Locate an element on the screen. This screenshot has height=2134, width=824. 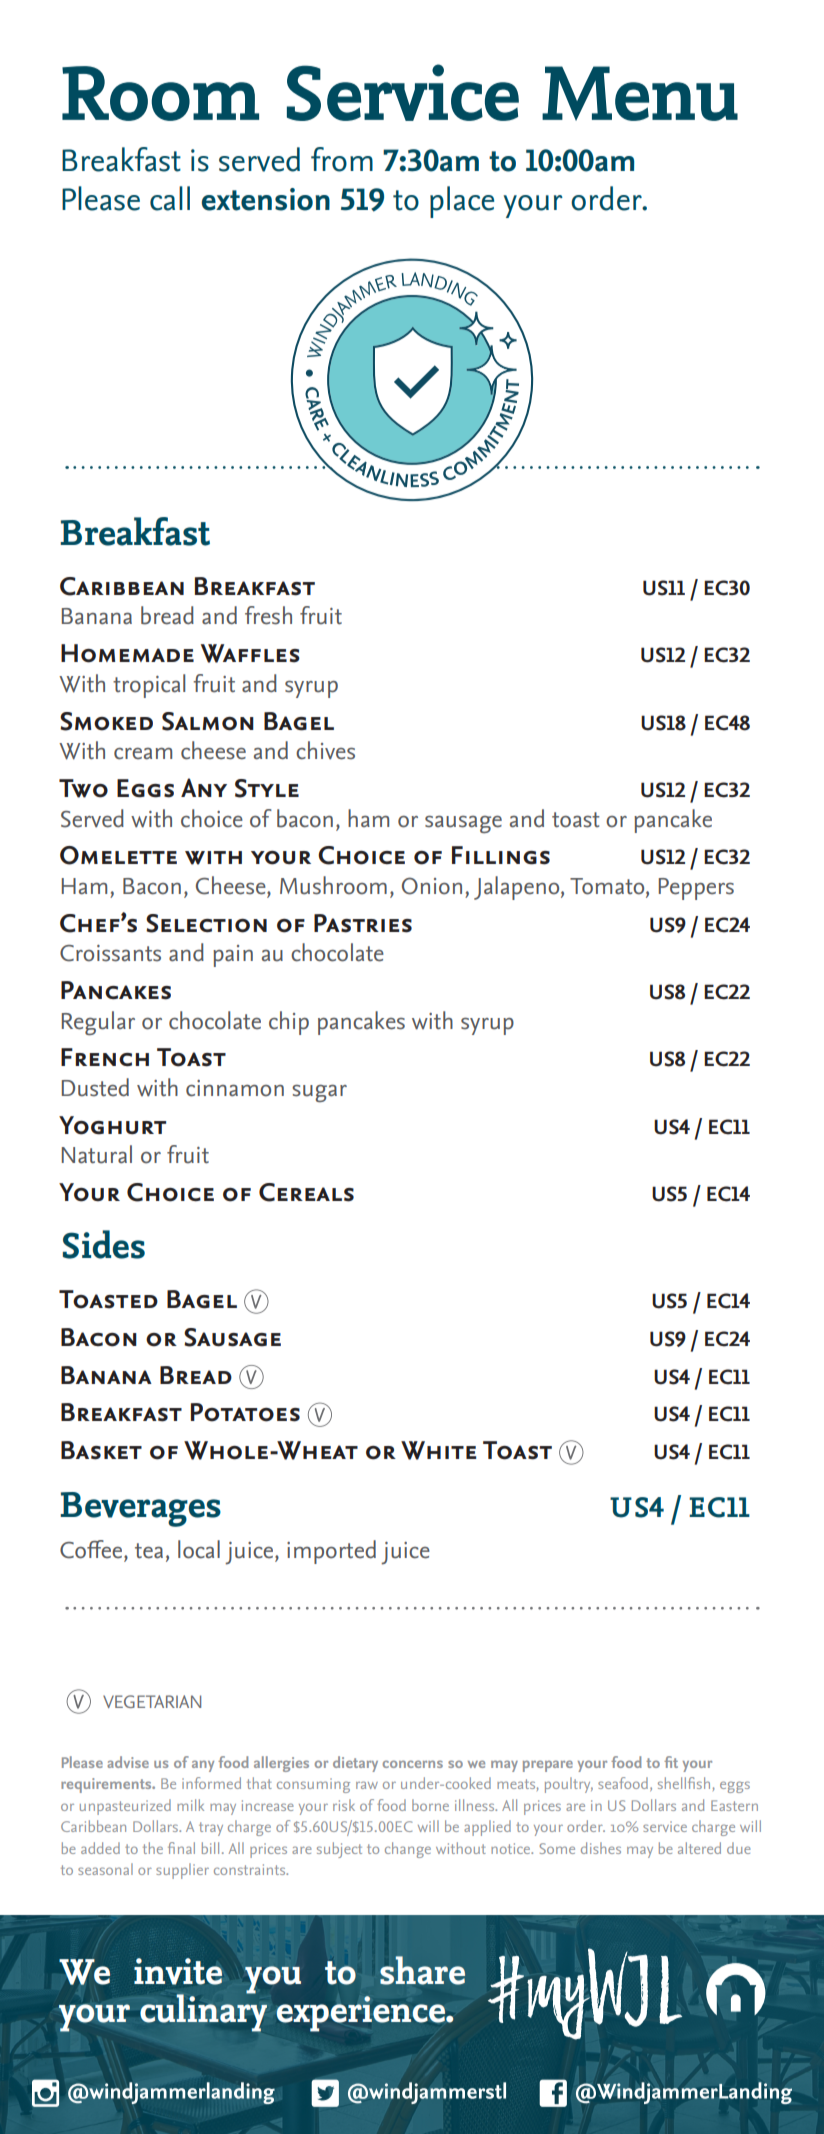
Menu is located at coordinates (640, 93).
